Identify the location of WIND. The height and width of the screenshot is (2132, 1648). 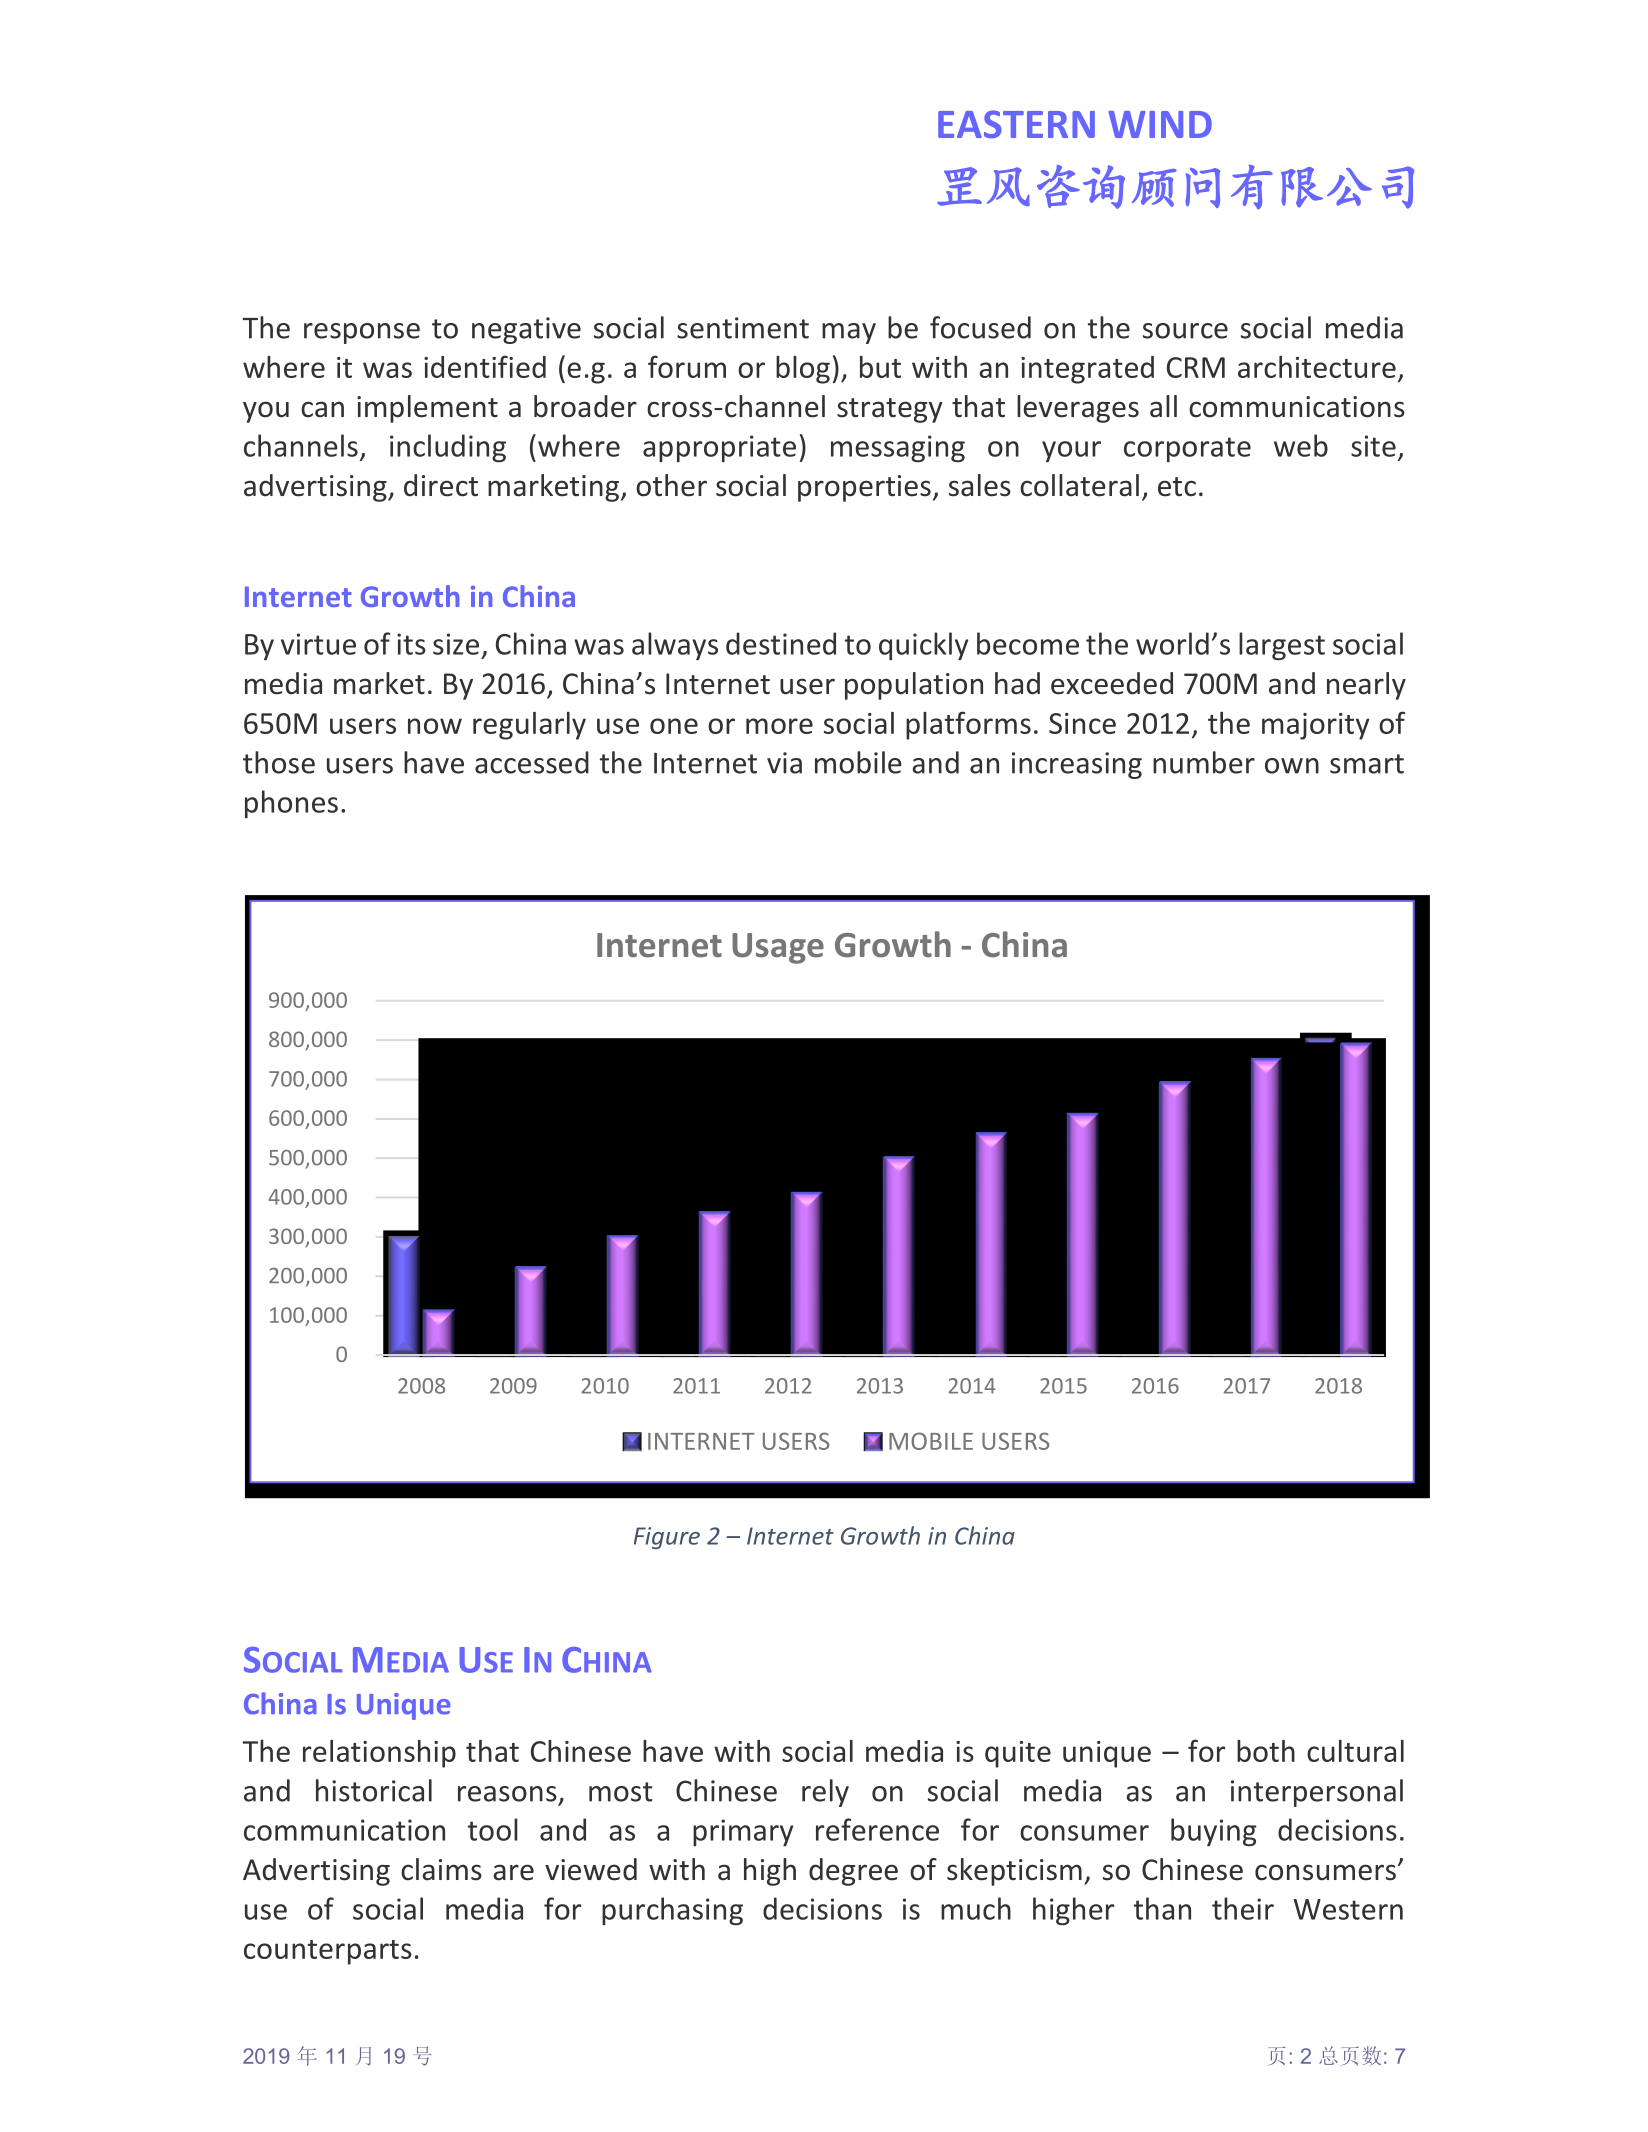
(1160, 124).
